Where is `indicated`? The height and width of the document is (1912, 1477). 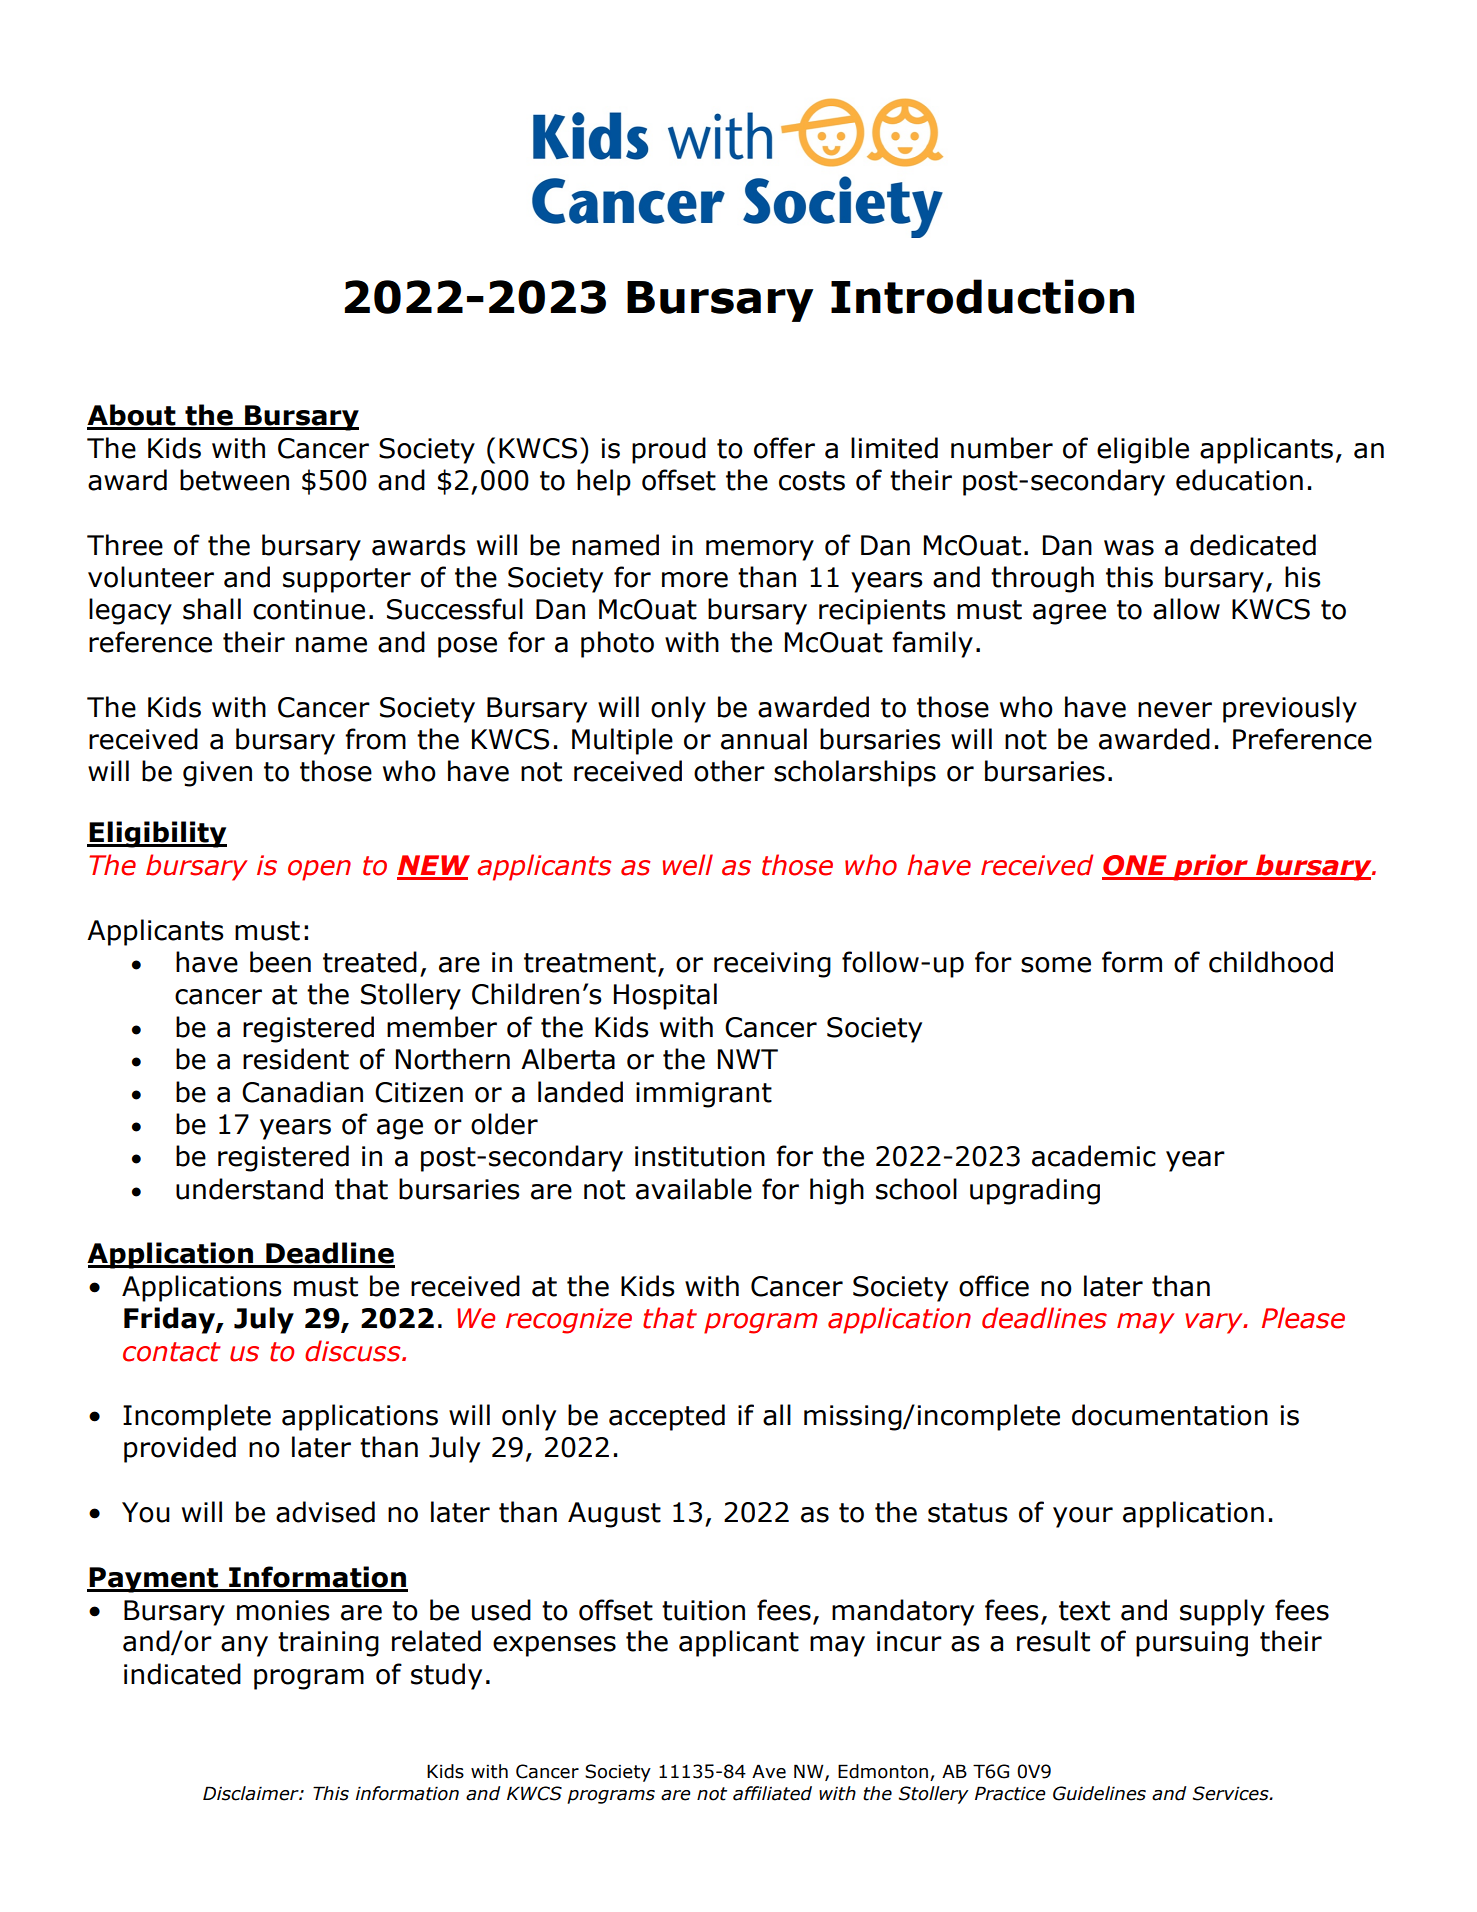 indicated is located at coordinates (182, 1674).
